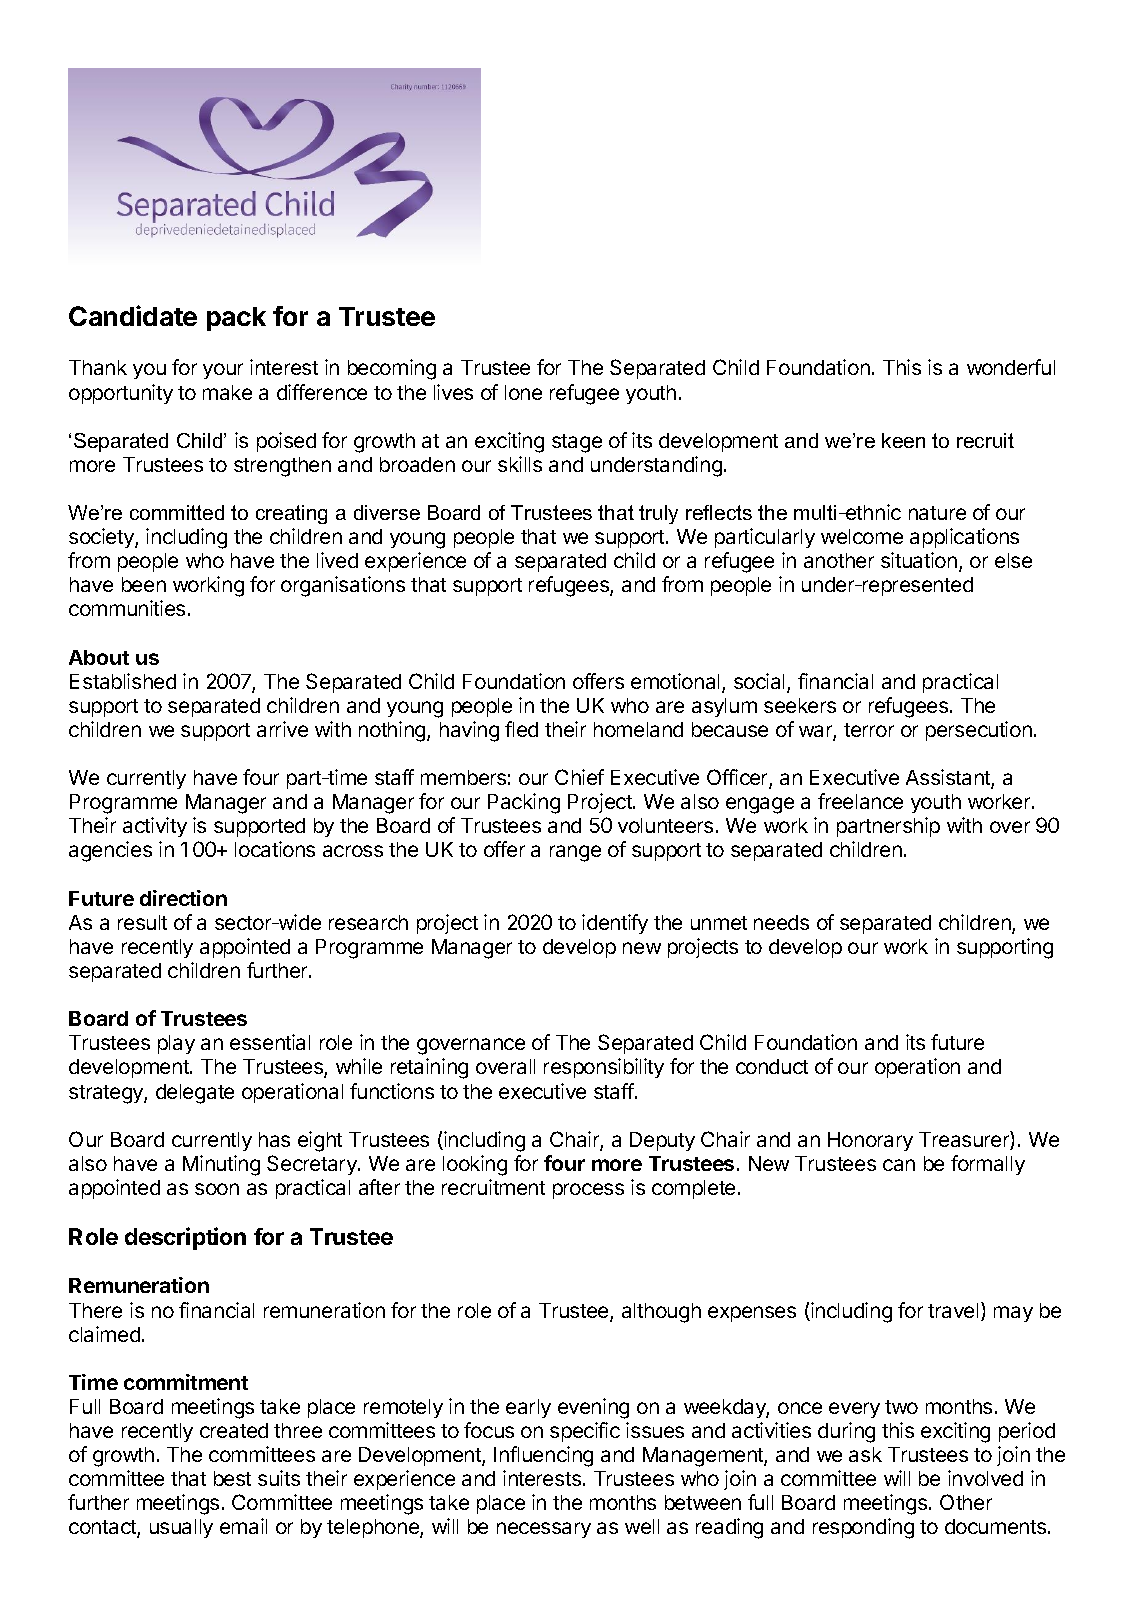  Describe the element at coordinates (1011, 367) in the screenshot. I see `wonderful` at that location.
